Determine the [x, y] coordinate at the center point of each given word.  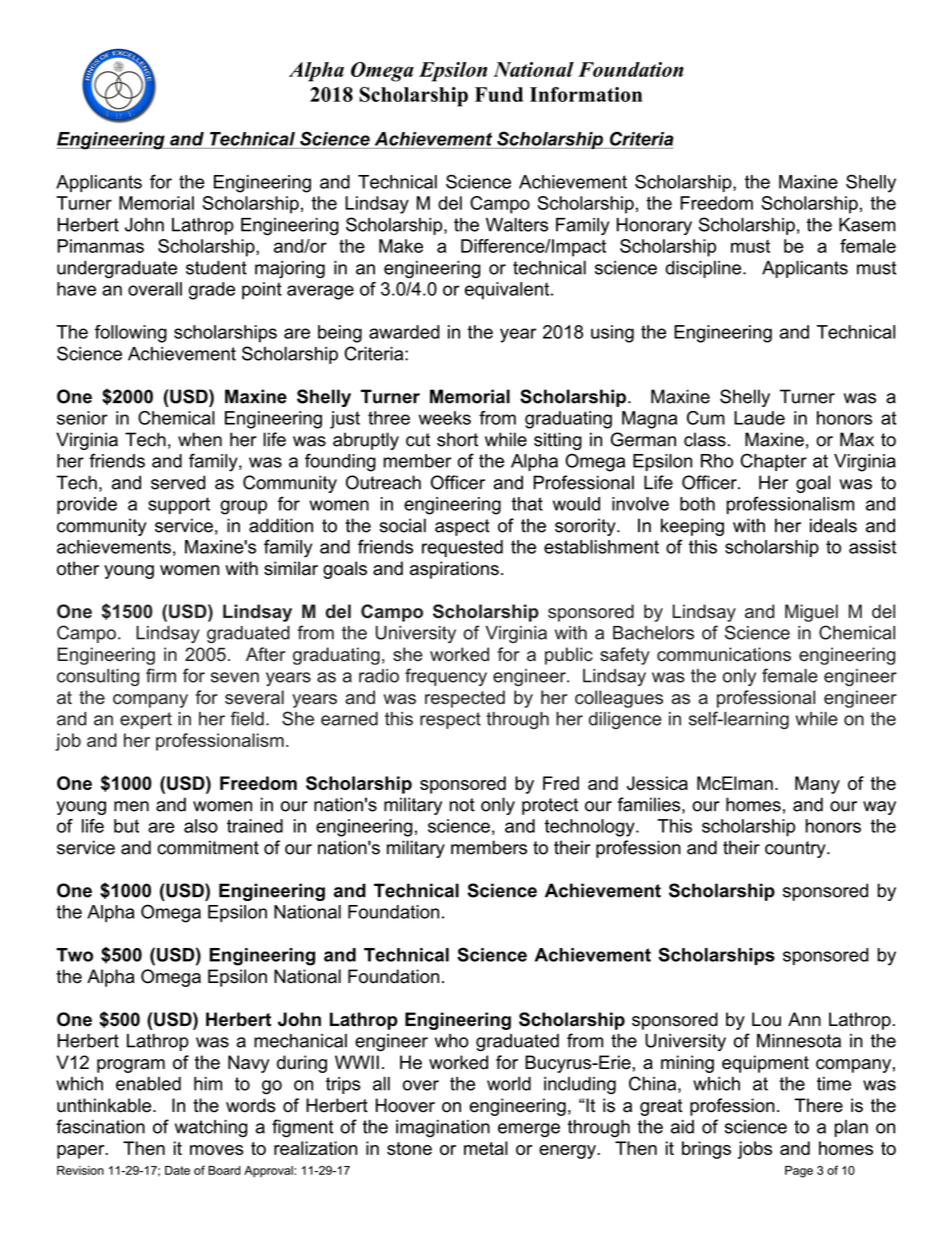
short [457, 439]
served [178, 482]
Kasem [867, 224]
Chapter [773, 462]
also [201, 826]
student [216, 268]
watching [211, 1129]
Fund [499, 94]
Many [817, 785]
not [462, 805]
